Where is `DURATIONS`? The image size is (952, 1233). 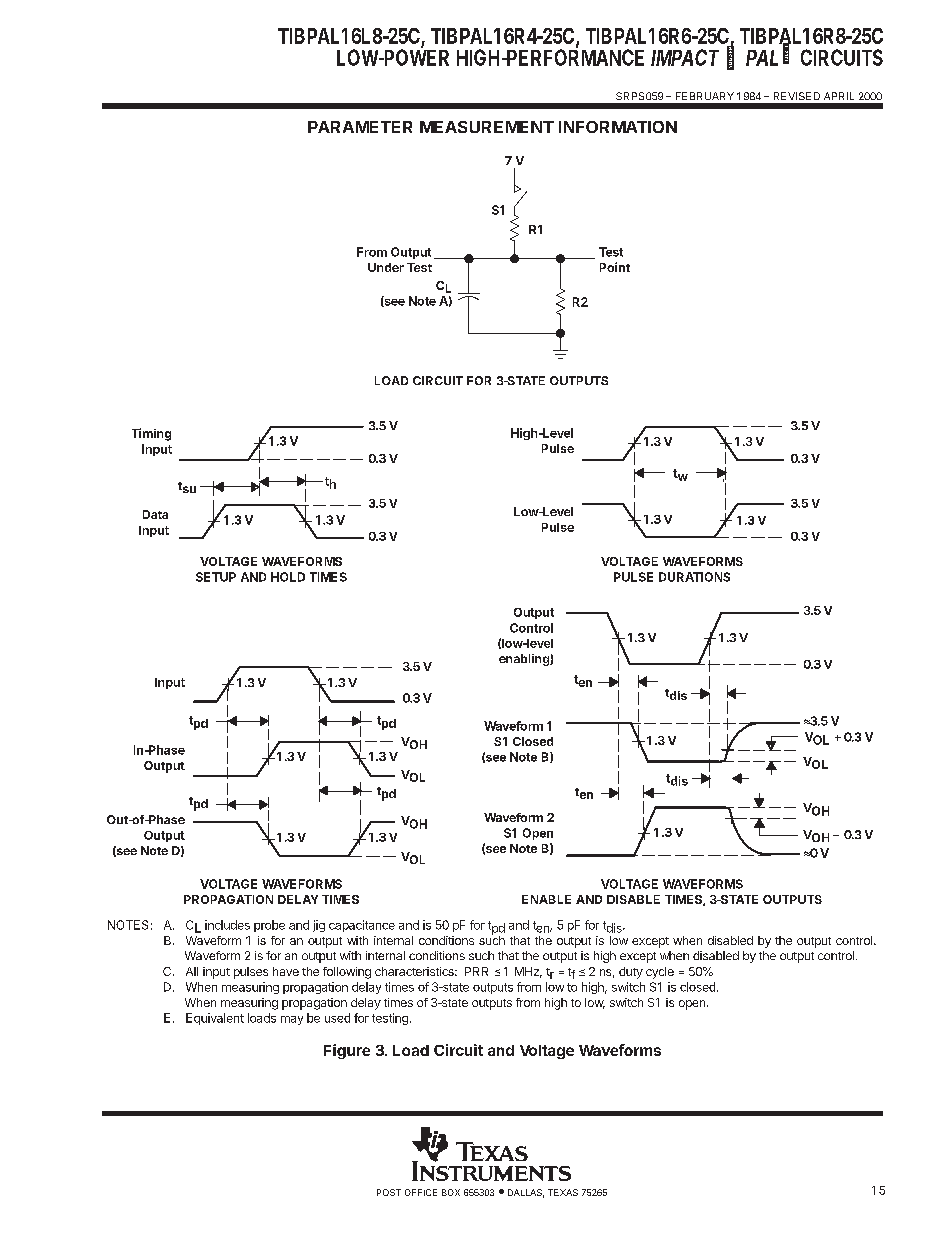 DURATIONS is located at coordinates (694, 577).
